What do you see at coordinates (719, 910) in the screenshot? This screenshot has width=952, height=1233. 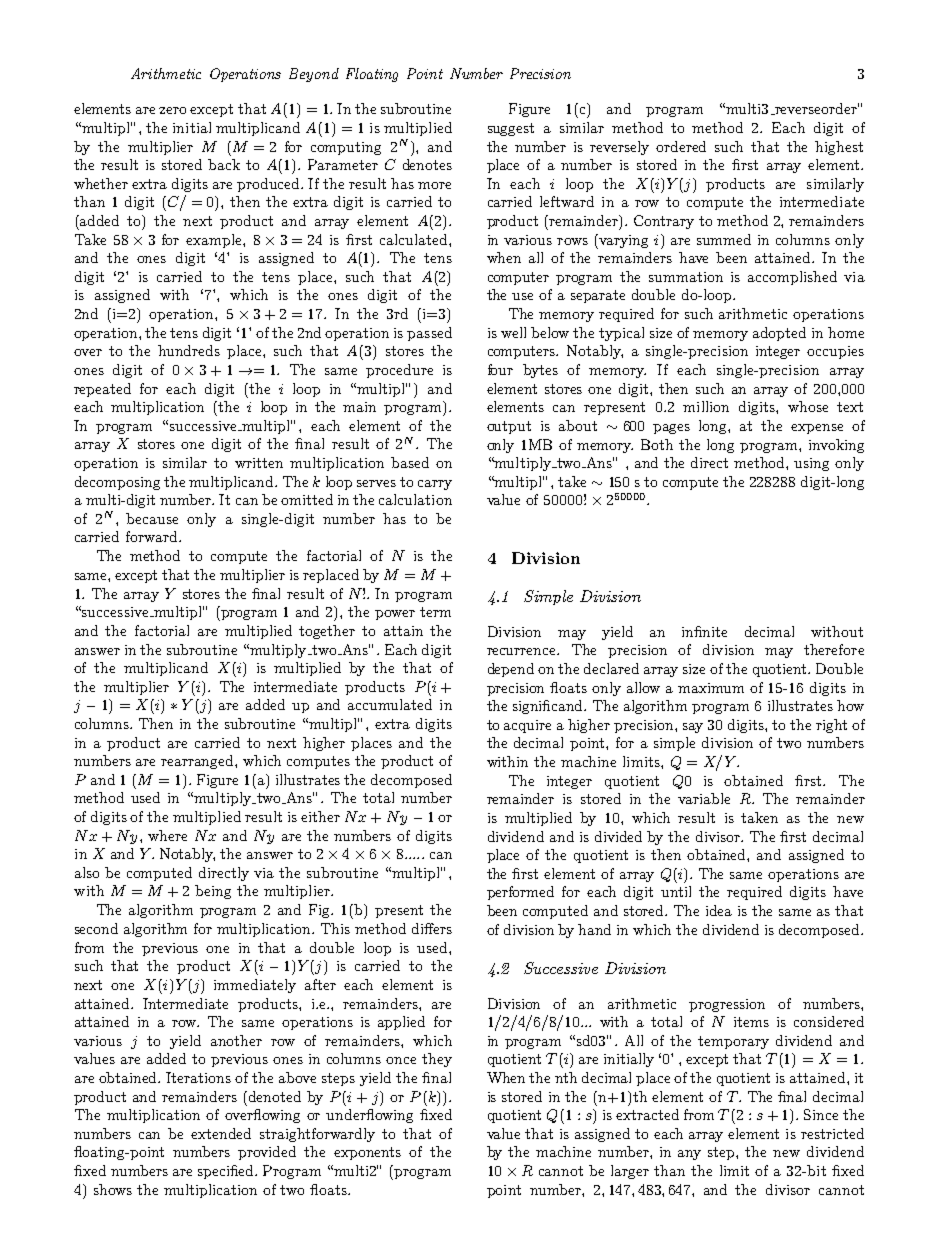 I see `idea` at bounding box center [719, 910].
